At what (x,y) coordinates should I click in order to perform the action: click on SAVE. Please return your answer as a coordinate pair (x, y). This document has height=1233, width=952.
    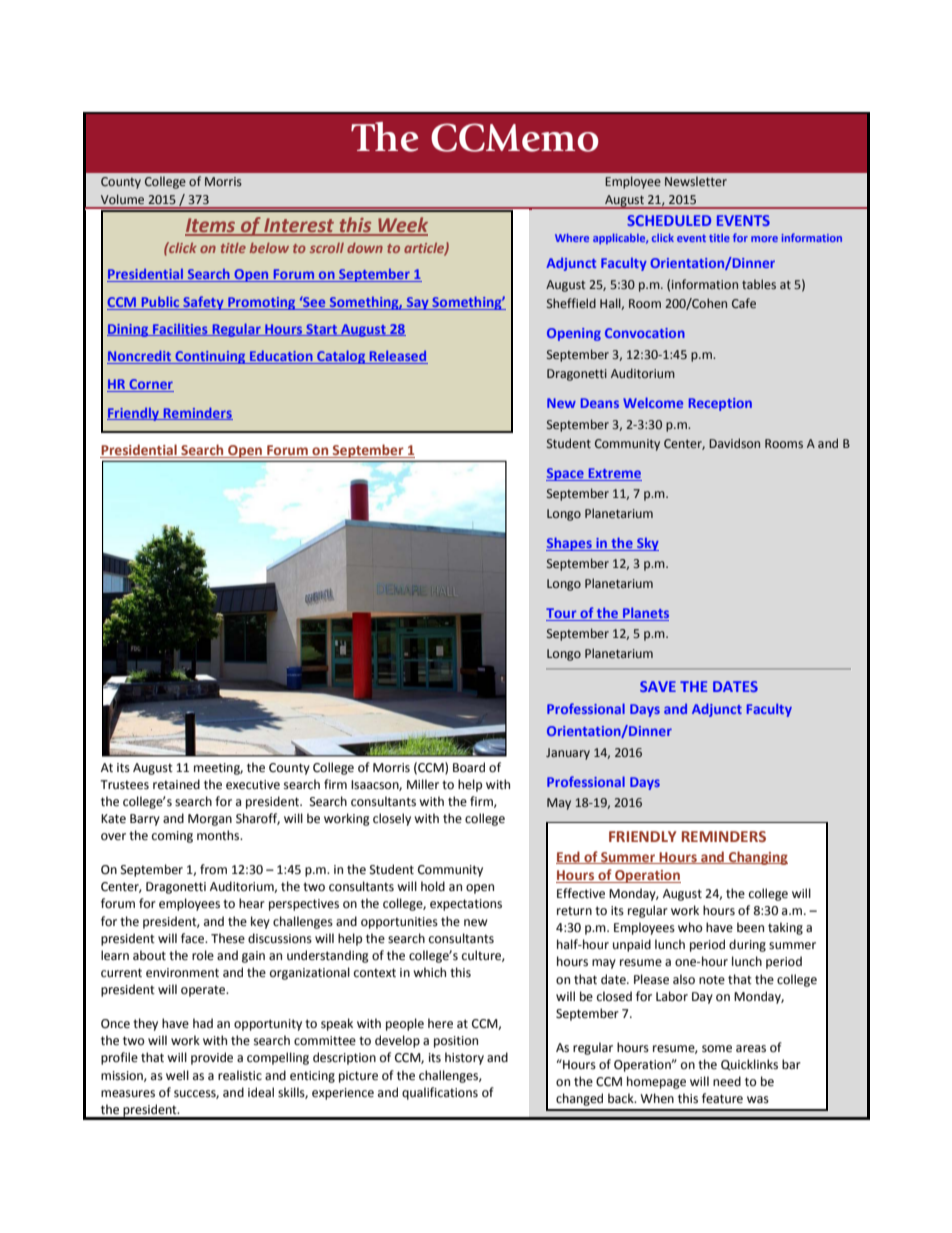
    Looking at the image, I should click on (658, 686).
